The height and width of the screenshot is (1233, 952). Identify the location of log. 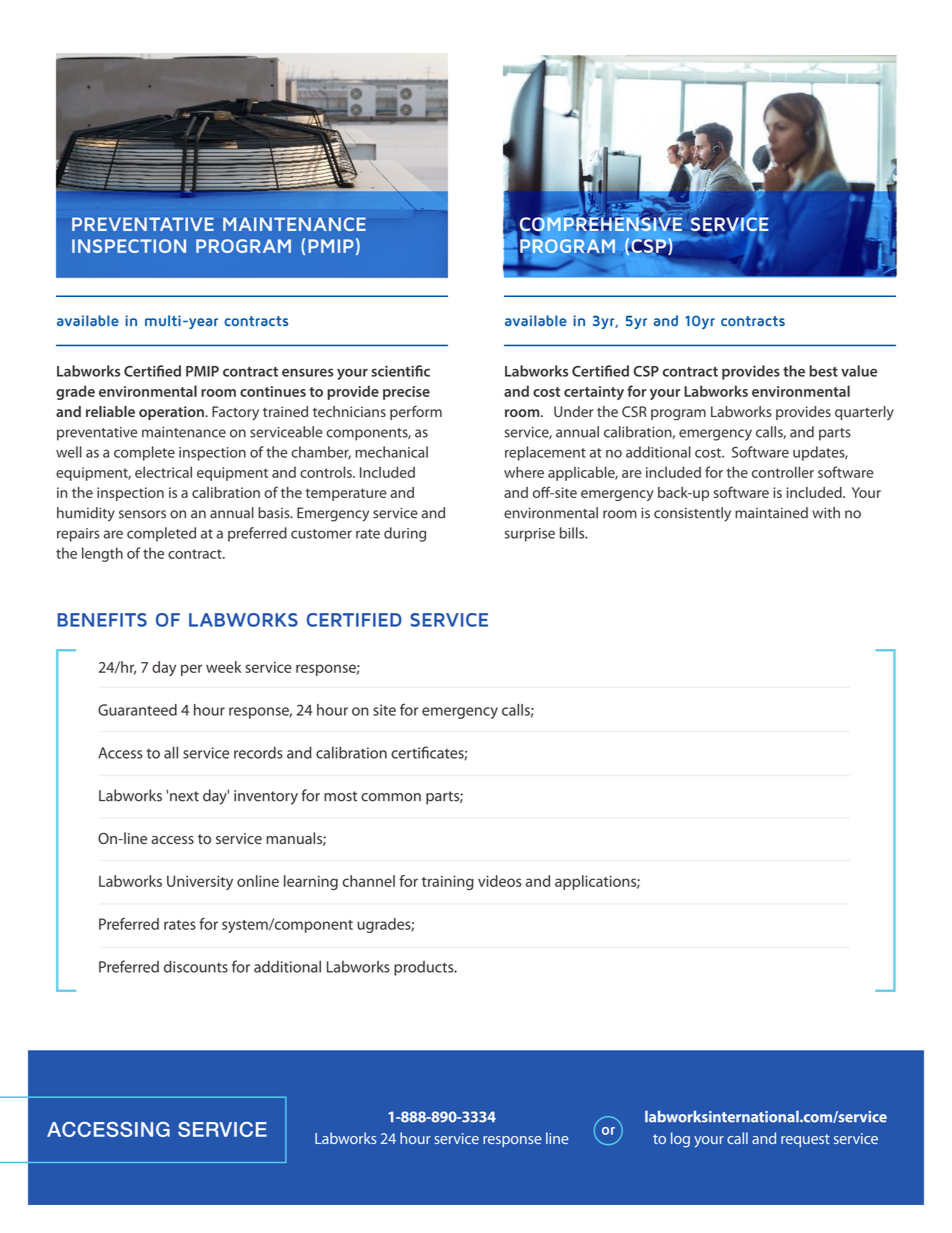
(680, 1140).
